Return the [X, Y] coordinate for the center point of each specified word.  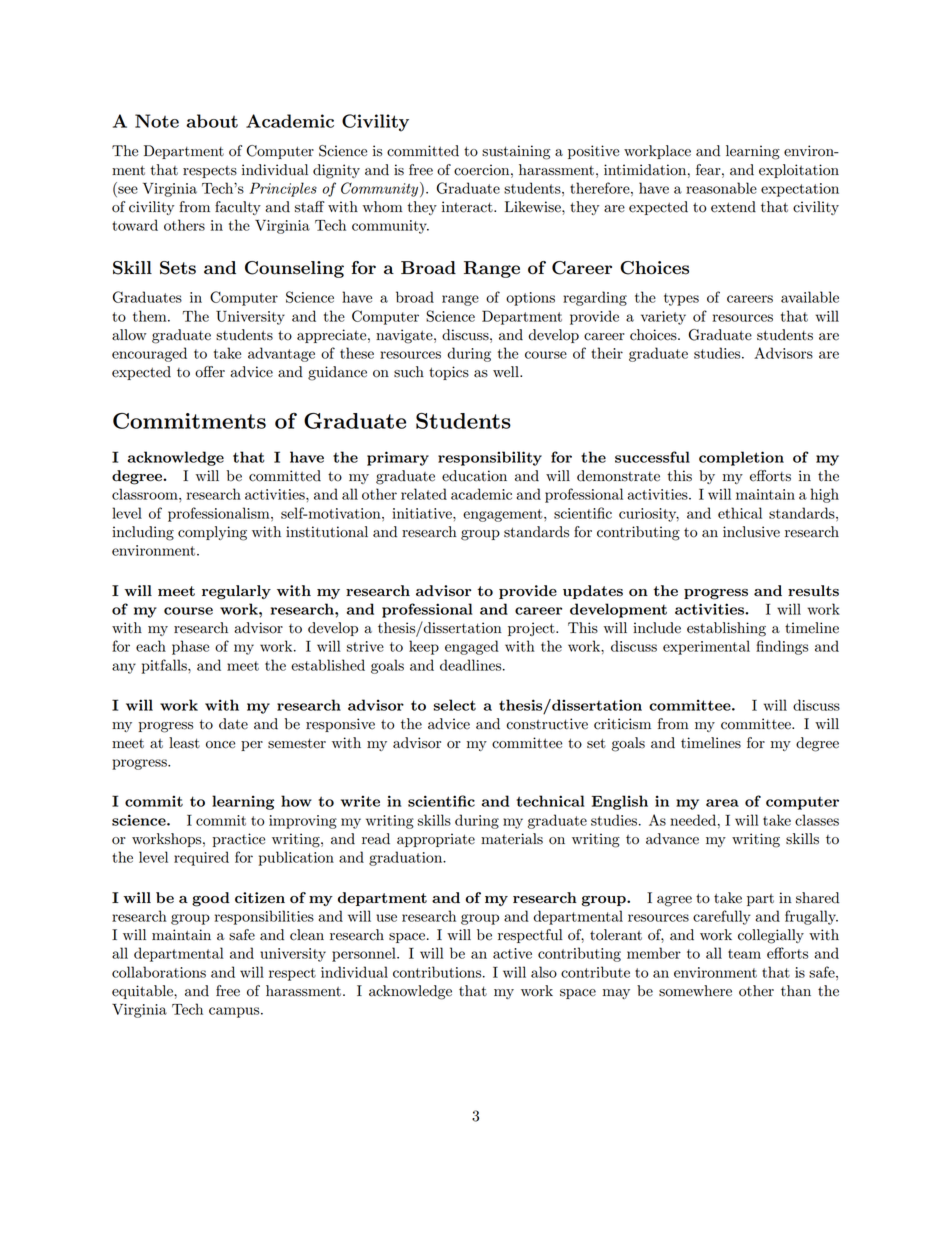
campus [235, 1012]
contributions [438, 972]
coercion [483, 170]
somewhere [695, 991]
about [212, 121]
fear [709, 170]
